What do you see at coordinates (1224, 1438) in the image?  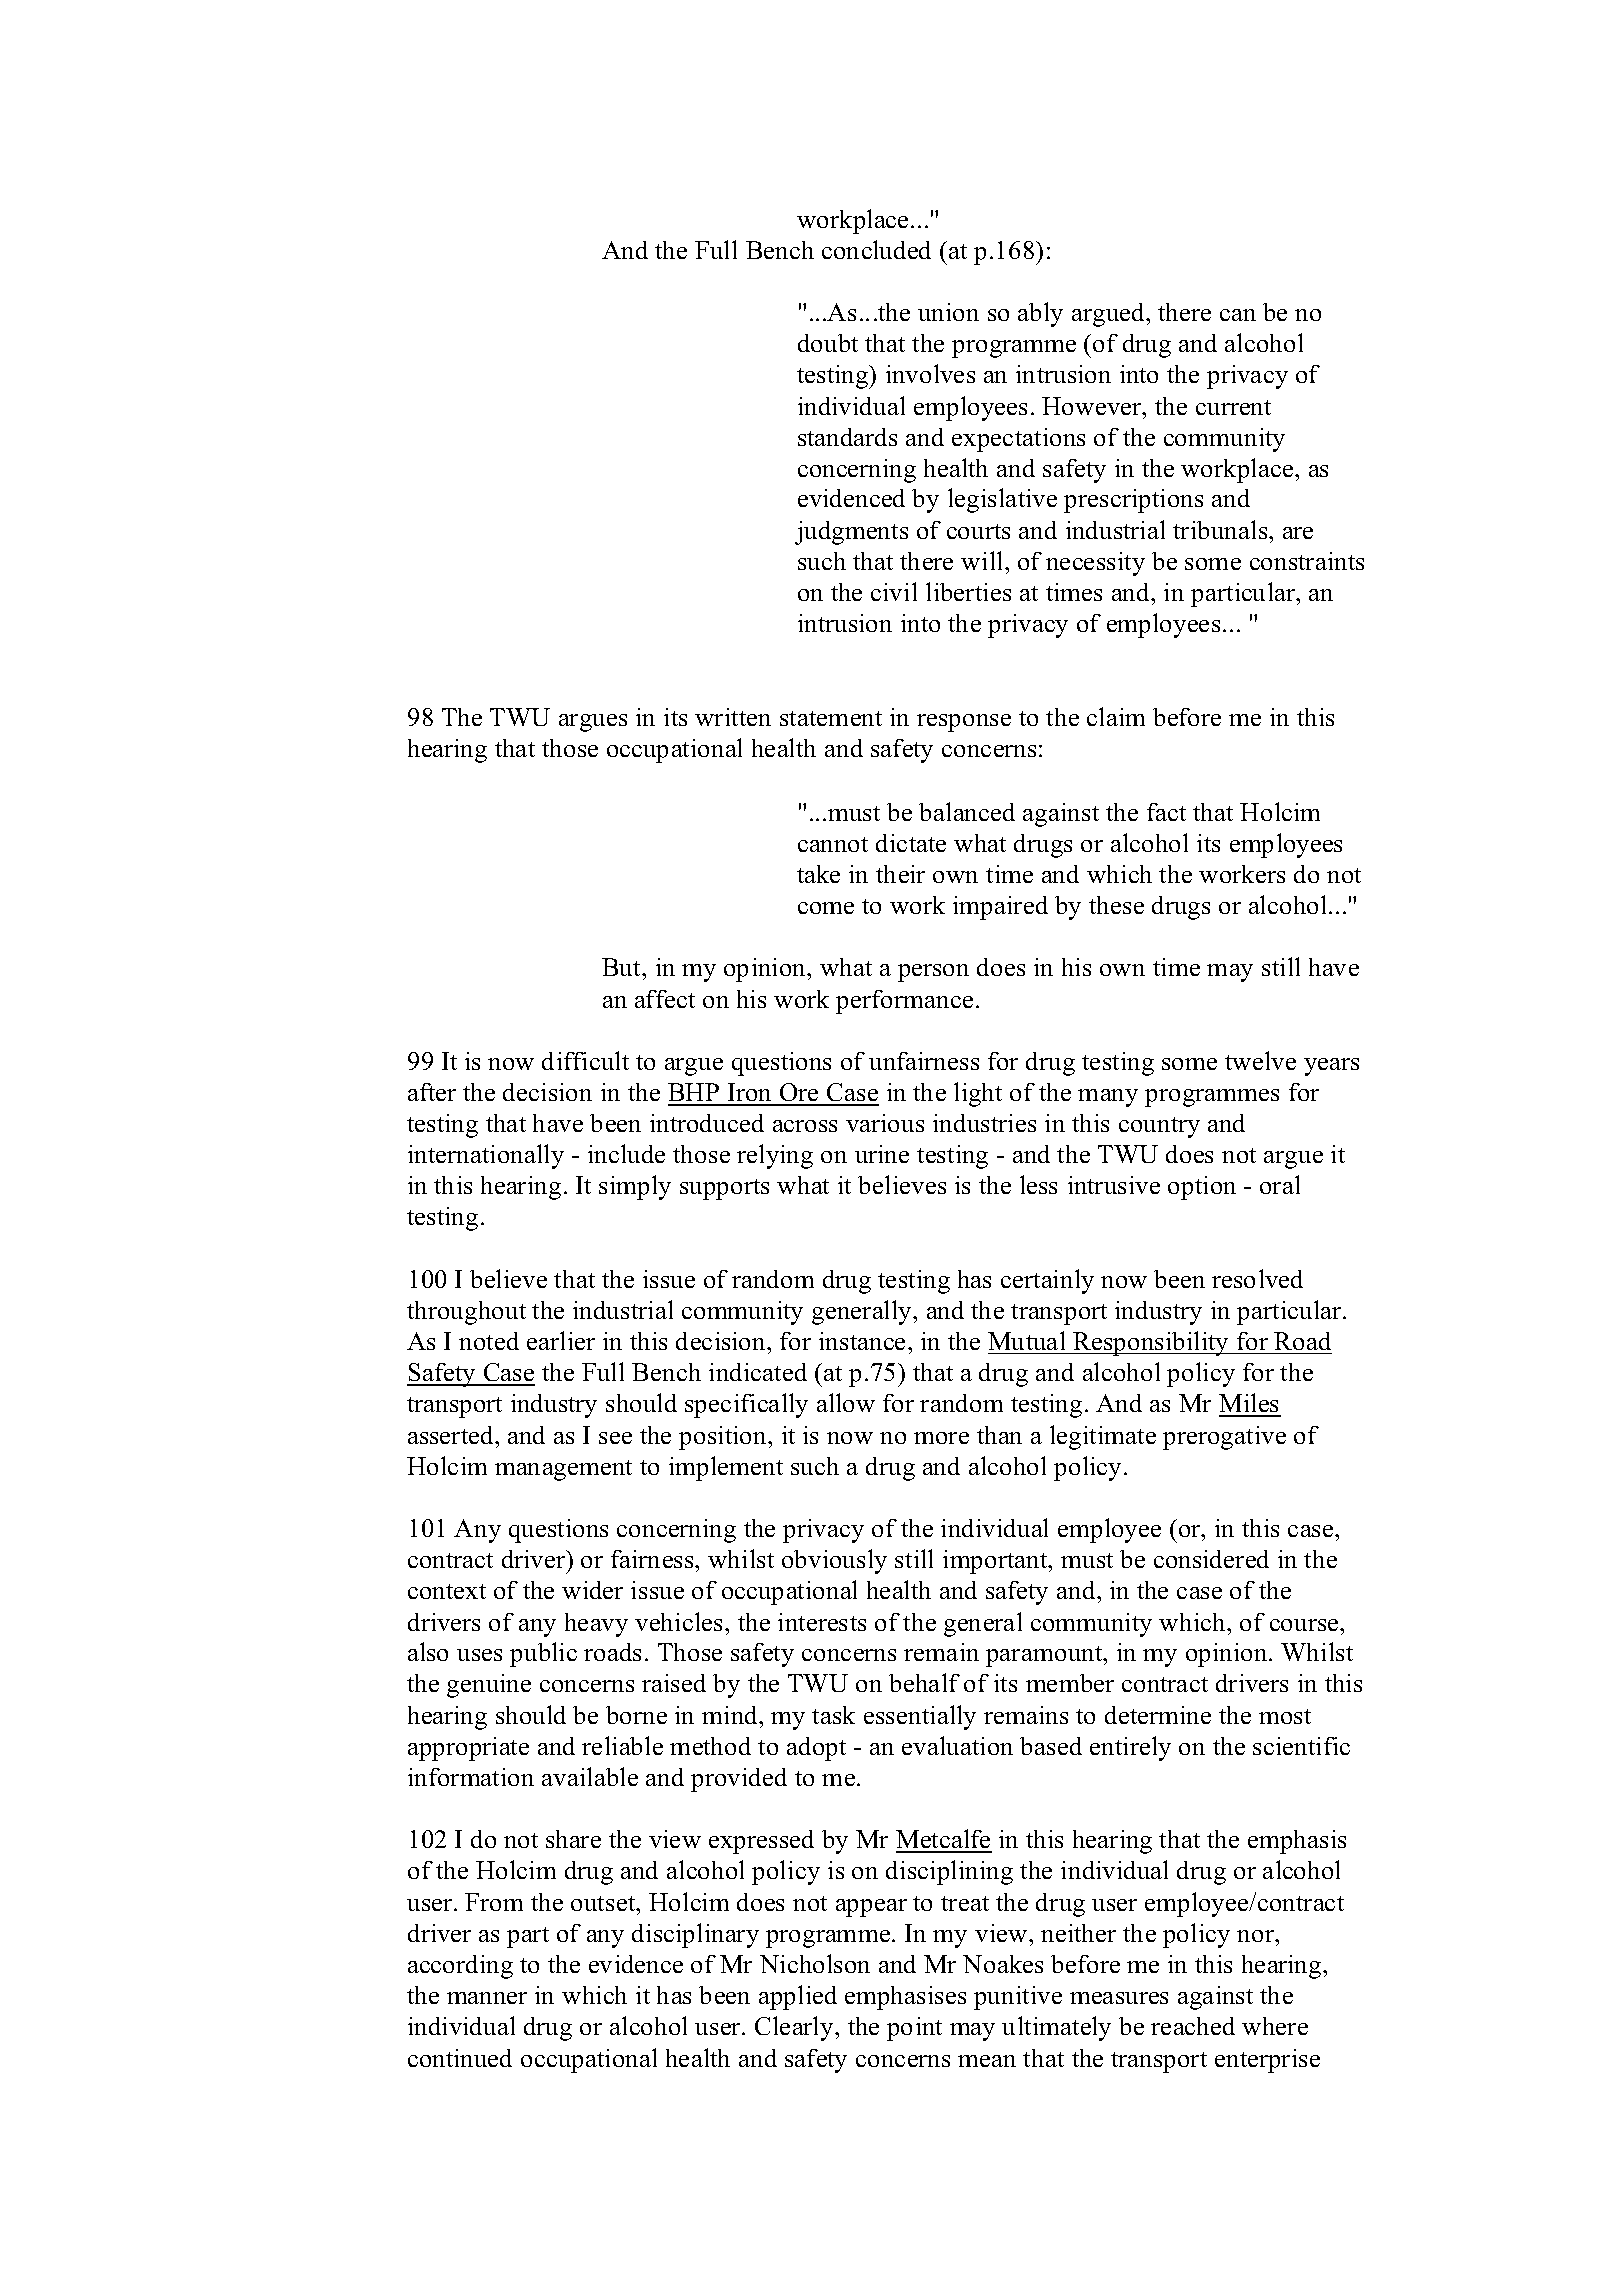 I see `prerogative` at bounding box center [1224, 1438].
